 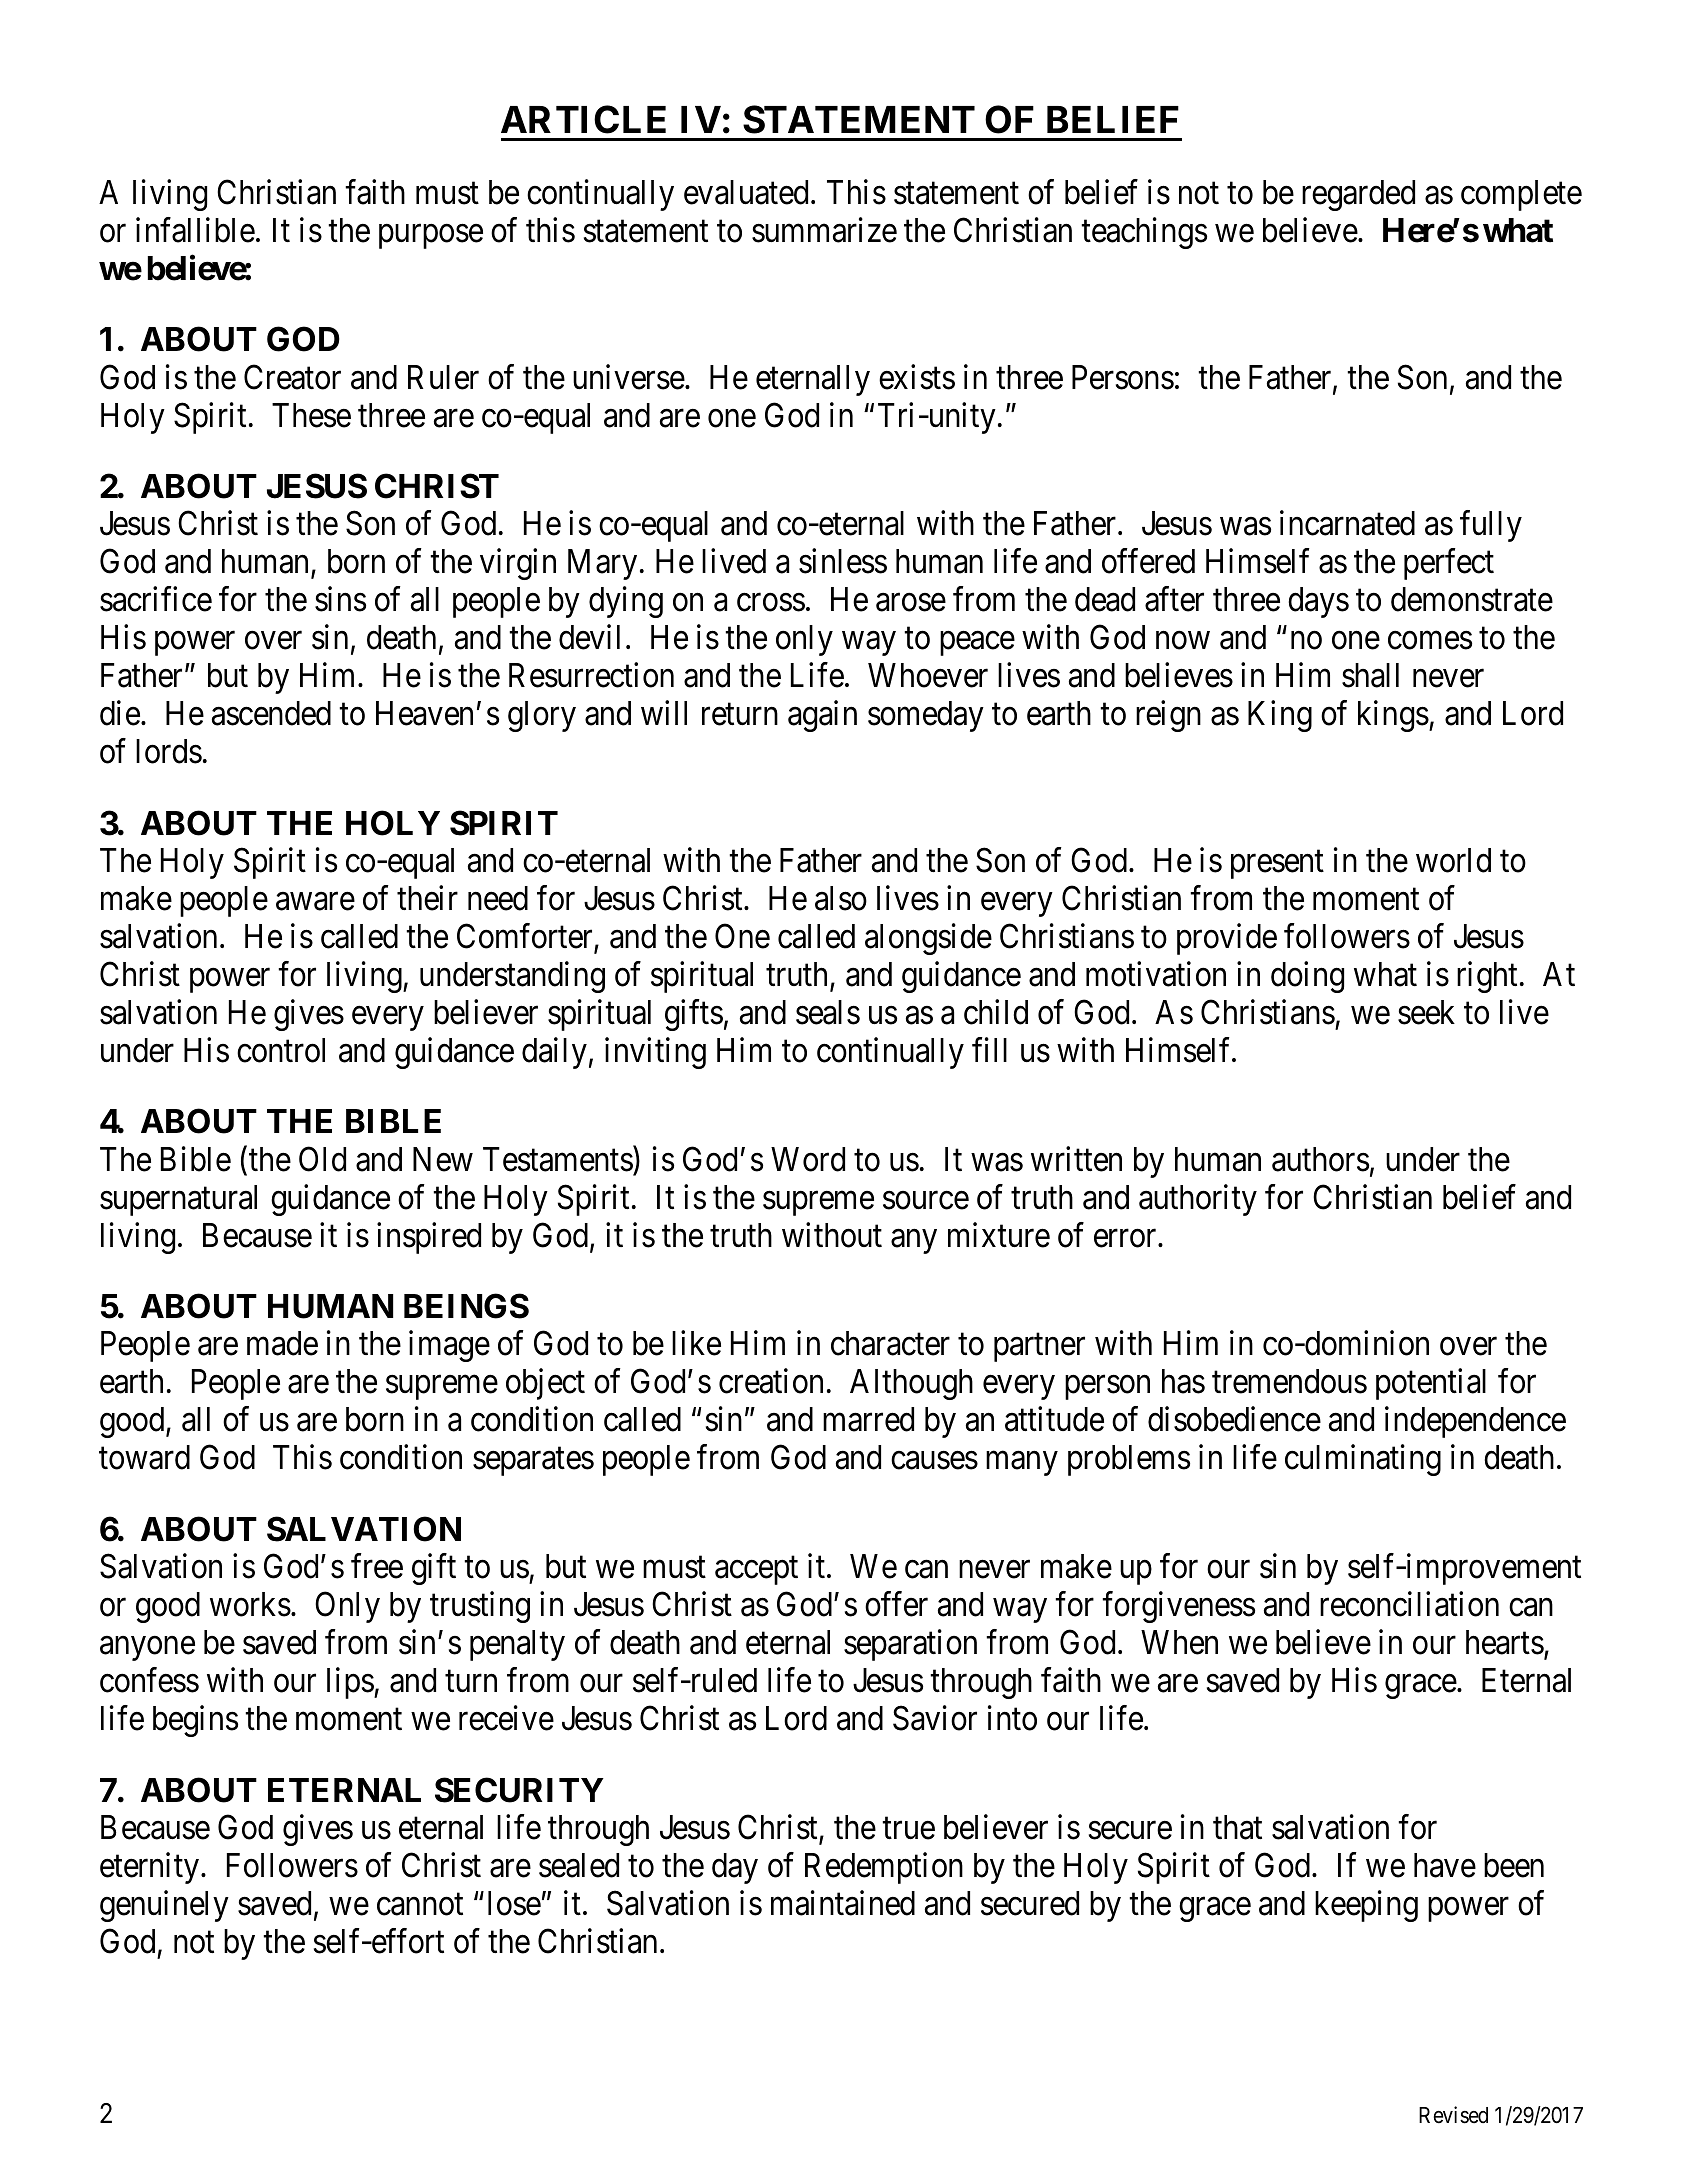 What do you see at coordinates (1363, 1460) in the image?
I see `culminating` at bounding box center [1363, 1460].
